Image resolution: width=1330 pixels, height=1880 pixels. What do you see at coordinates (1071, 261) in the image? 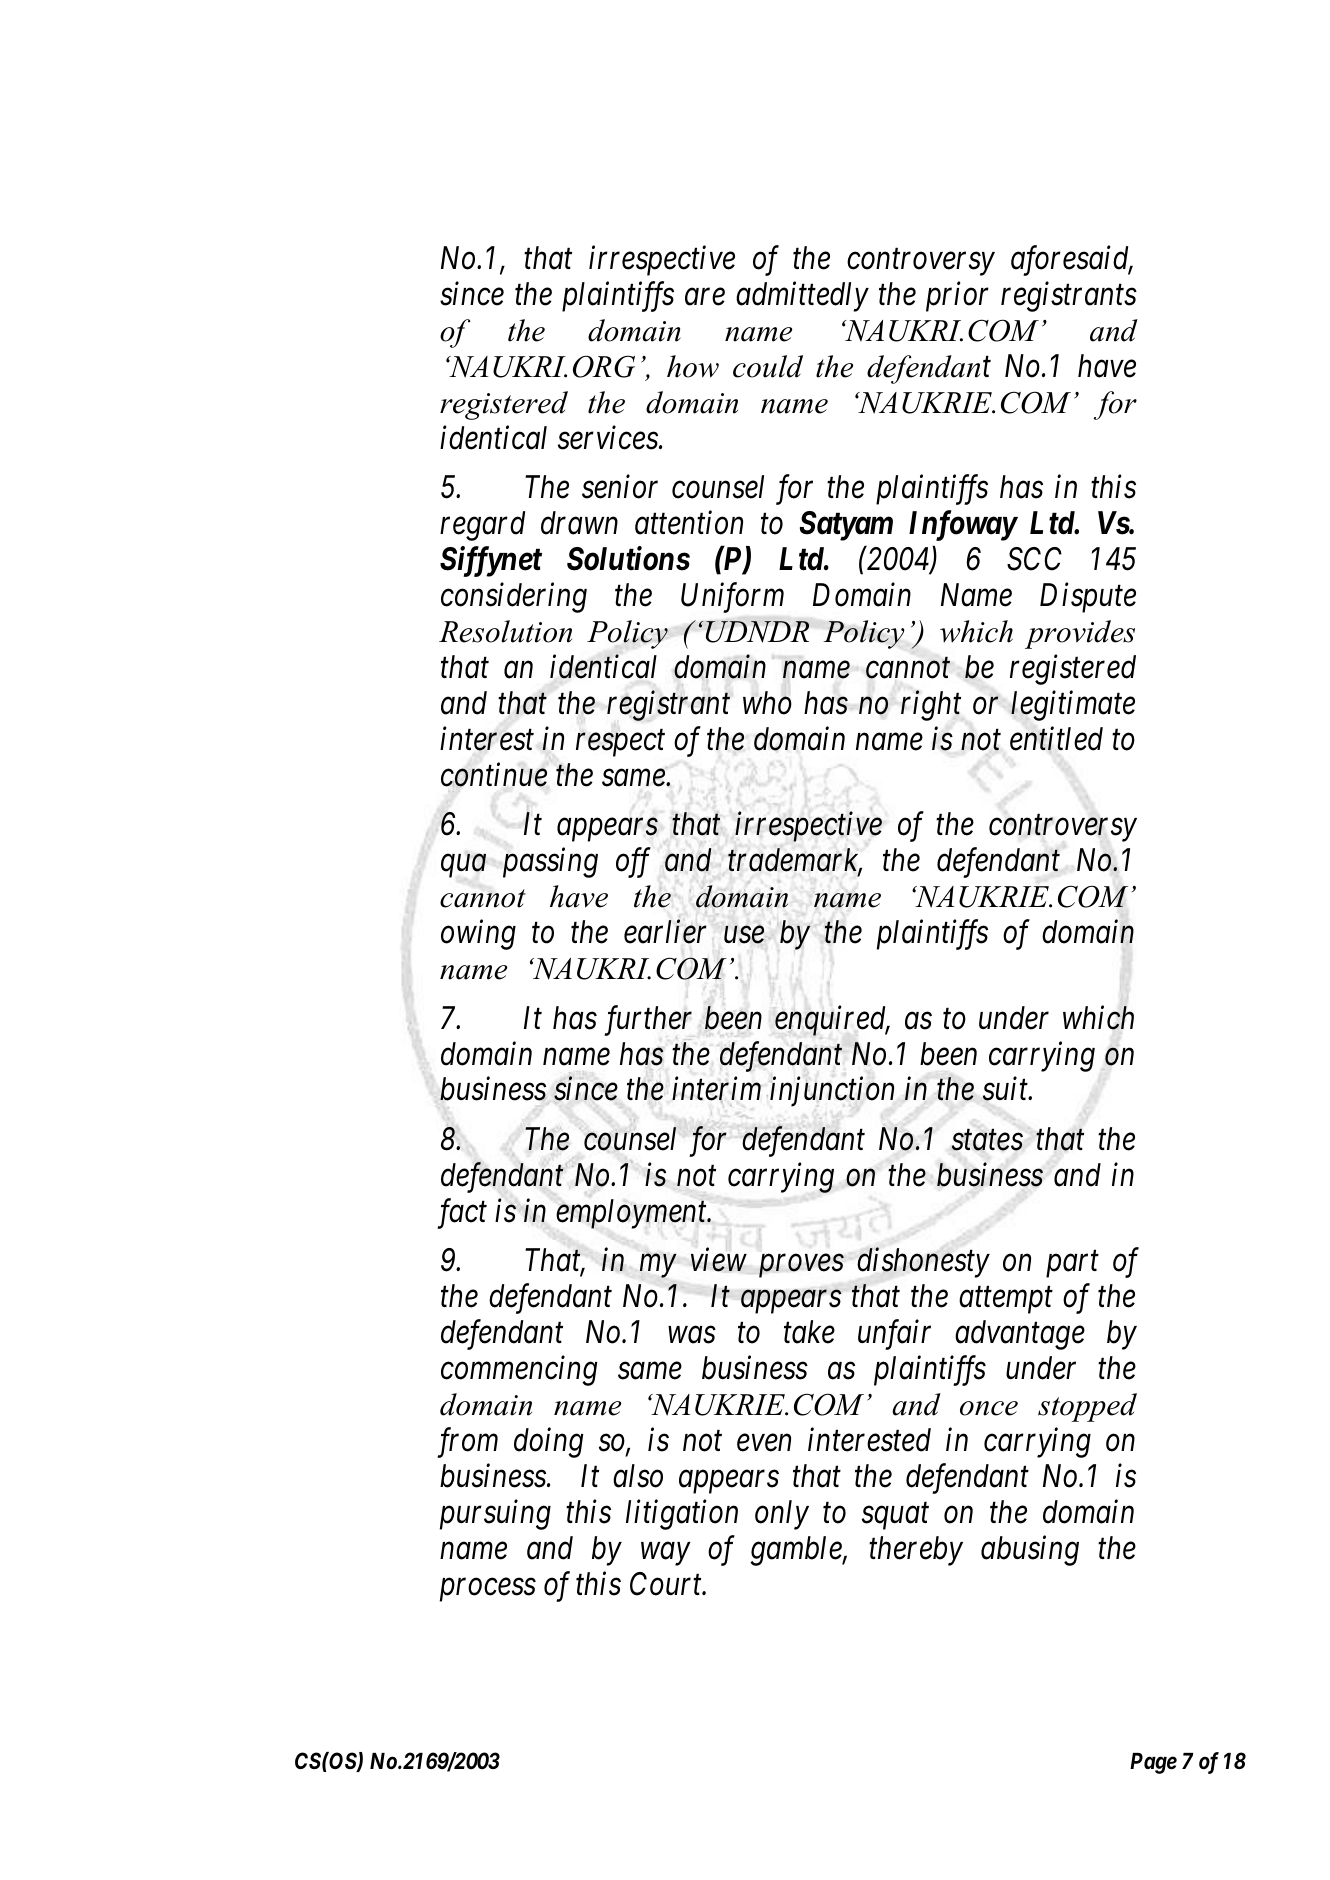
I see `aforesaid` at bounding box center [1071, 261].
